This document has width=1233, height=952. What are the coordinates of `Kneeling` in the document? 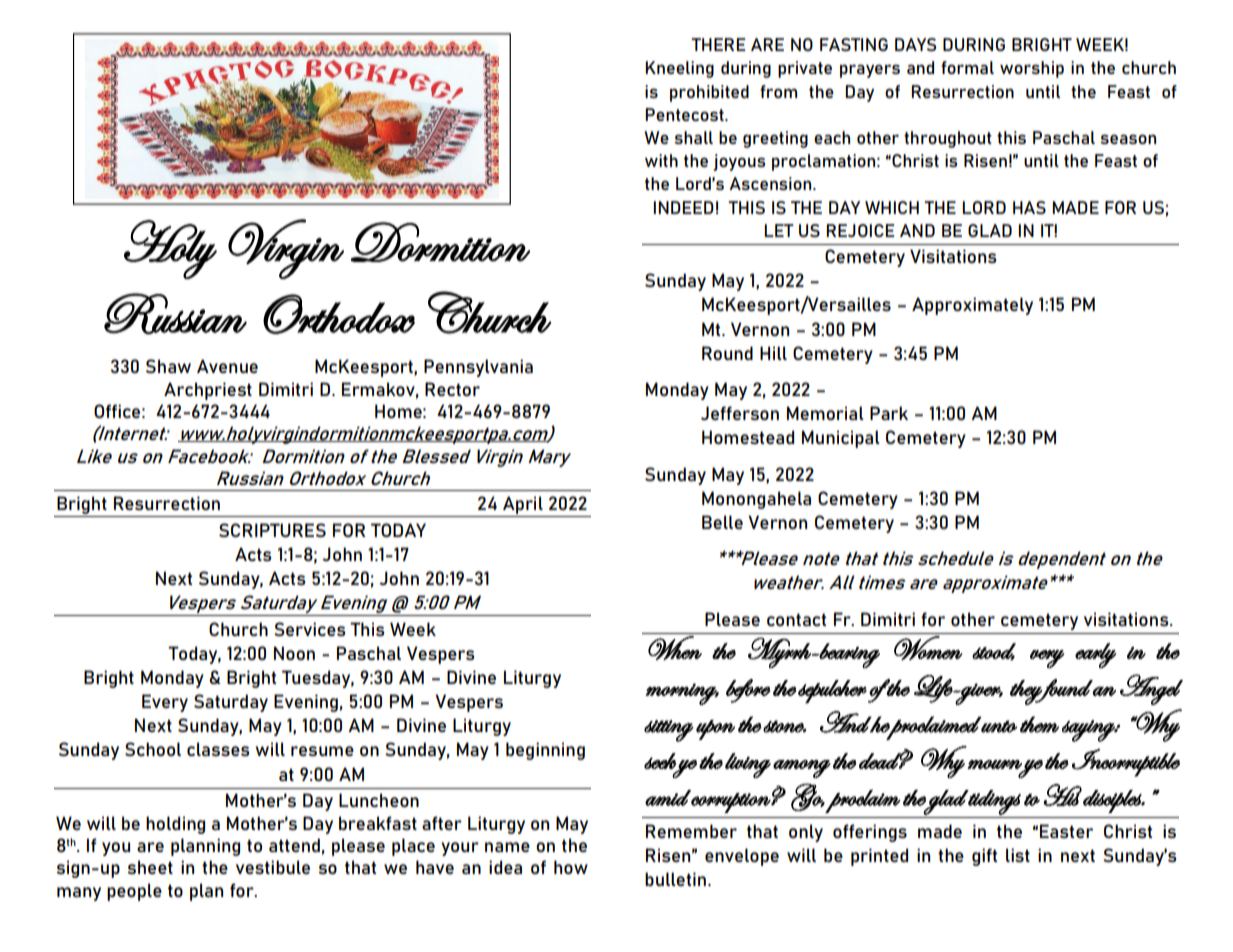 It's located at (679, 69).
